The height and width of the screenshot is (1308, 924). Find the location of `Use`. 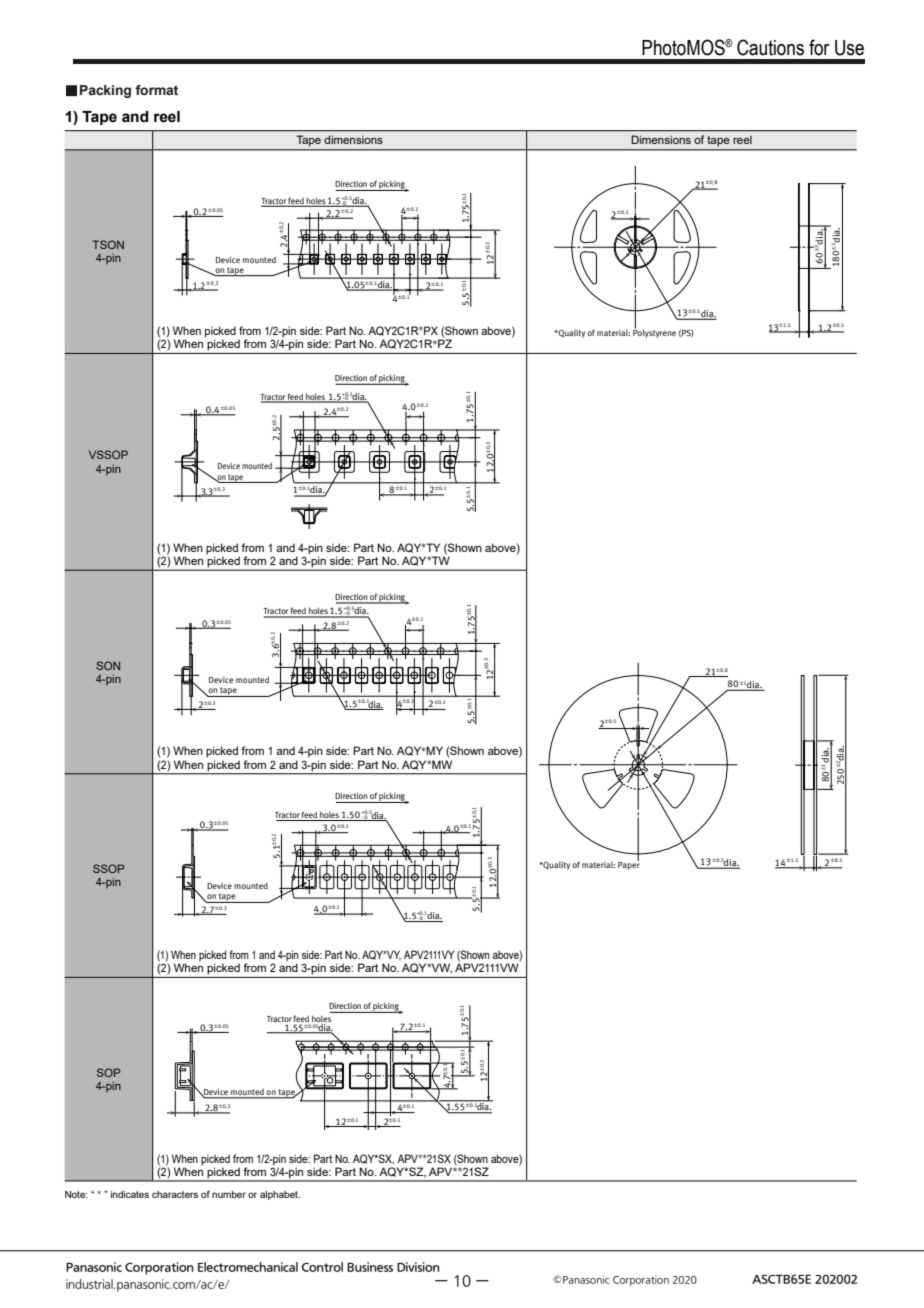

Use is located at coordinates (849, 48).
